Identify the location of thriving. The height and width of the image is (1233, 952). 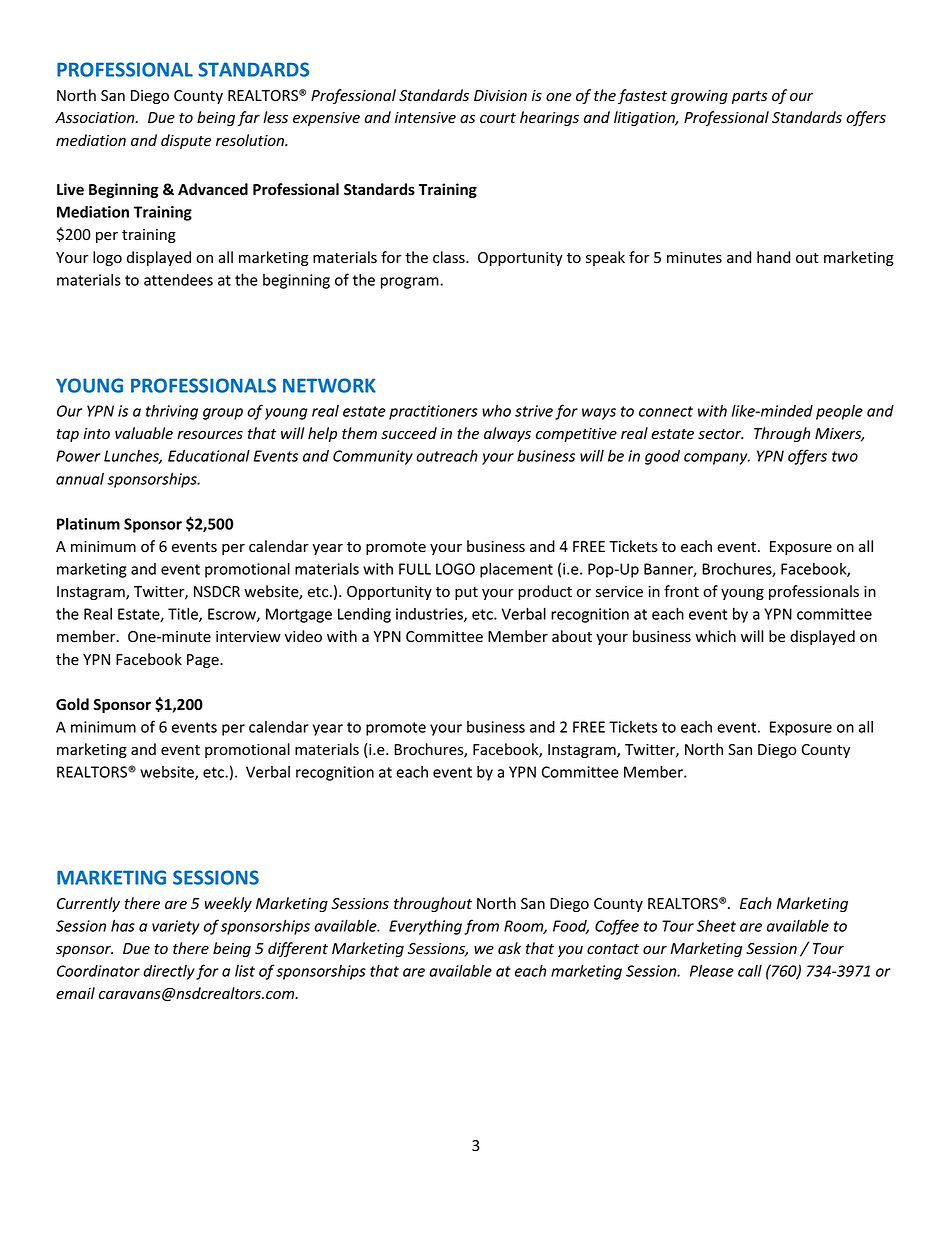
(172, 412).
